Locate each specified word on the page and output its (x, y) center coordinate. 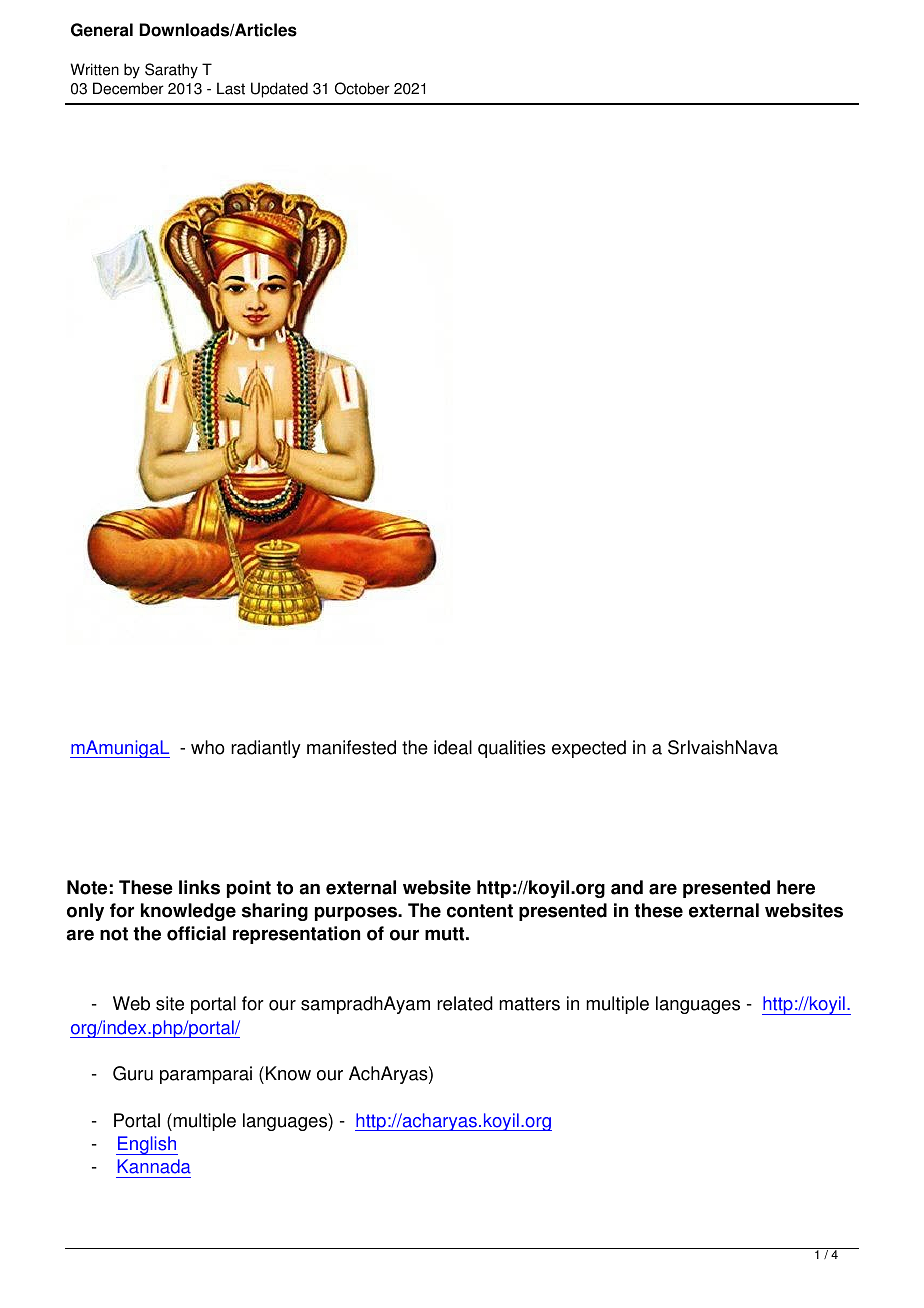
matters (529, 1004)
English (147, 1145)
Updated (279, 90)
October (362, 88)
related (465, 1003)
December (128, 88)
